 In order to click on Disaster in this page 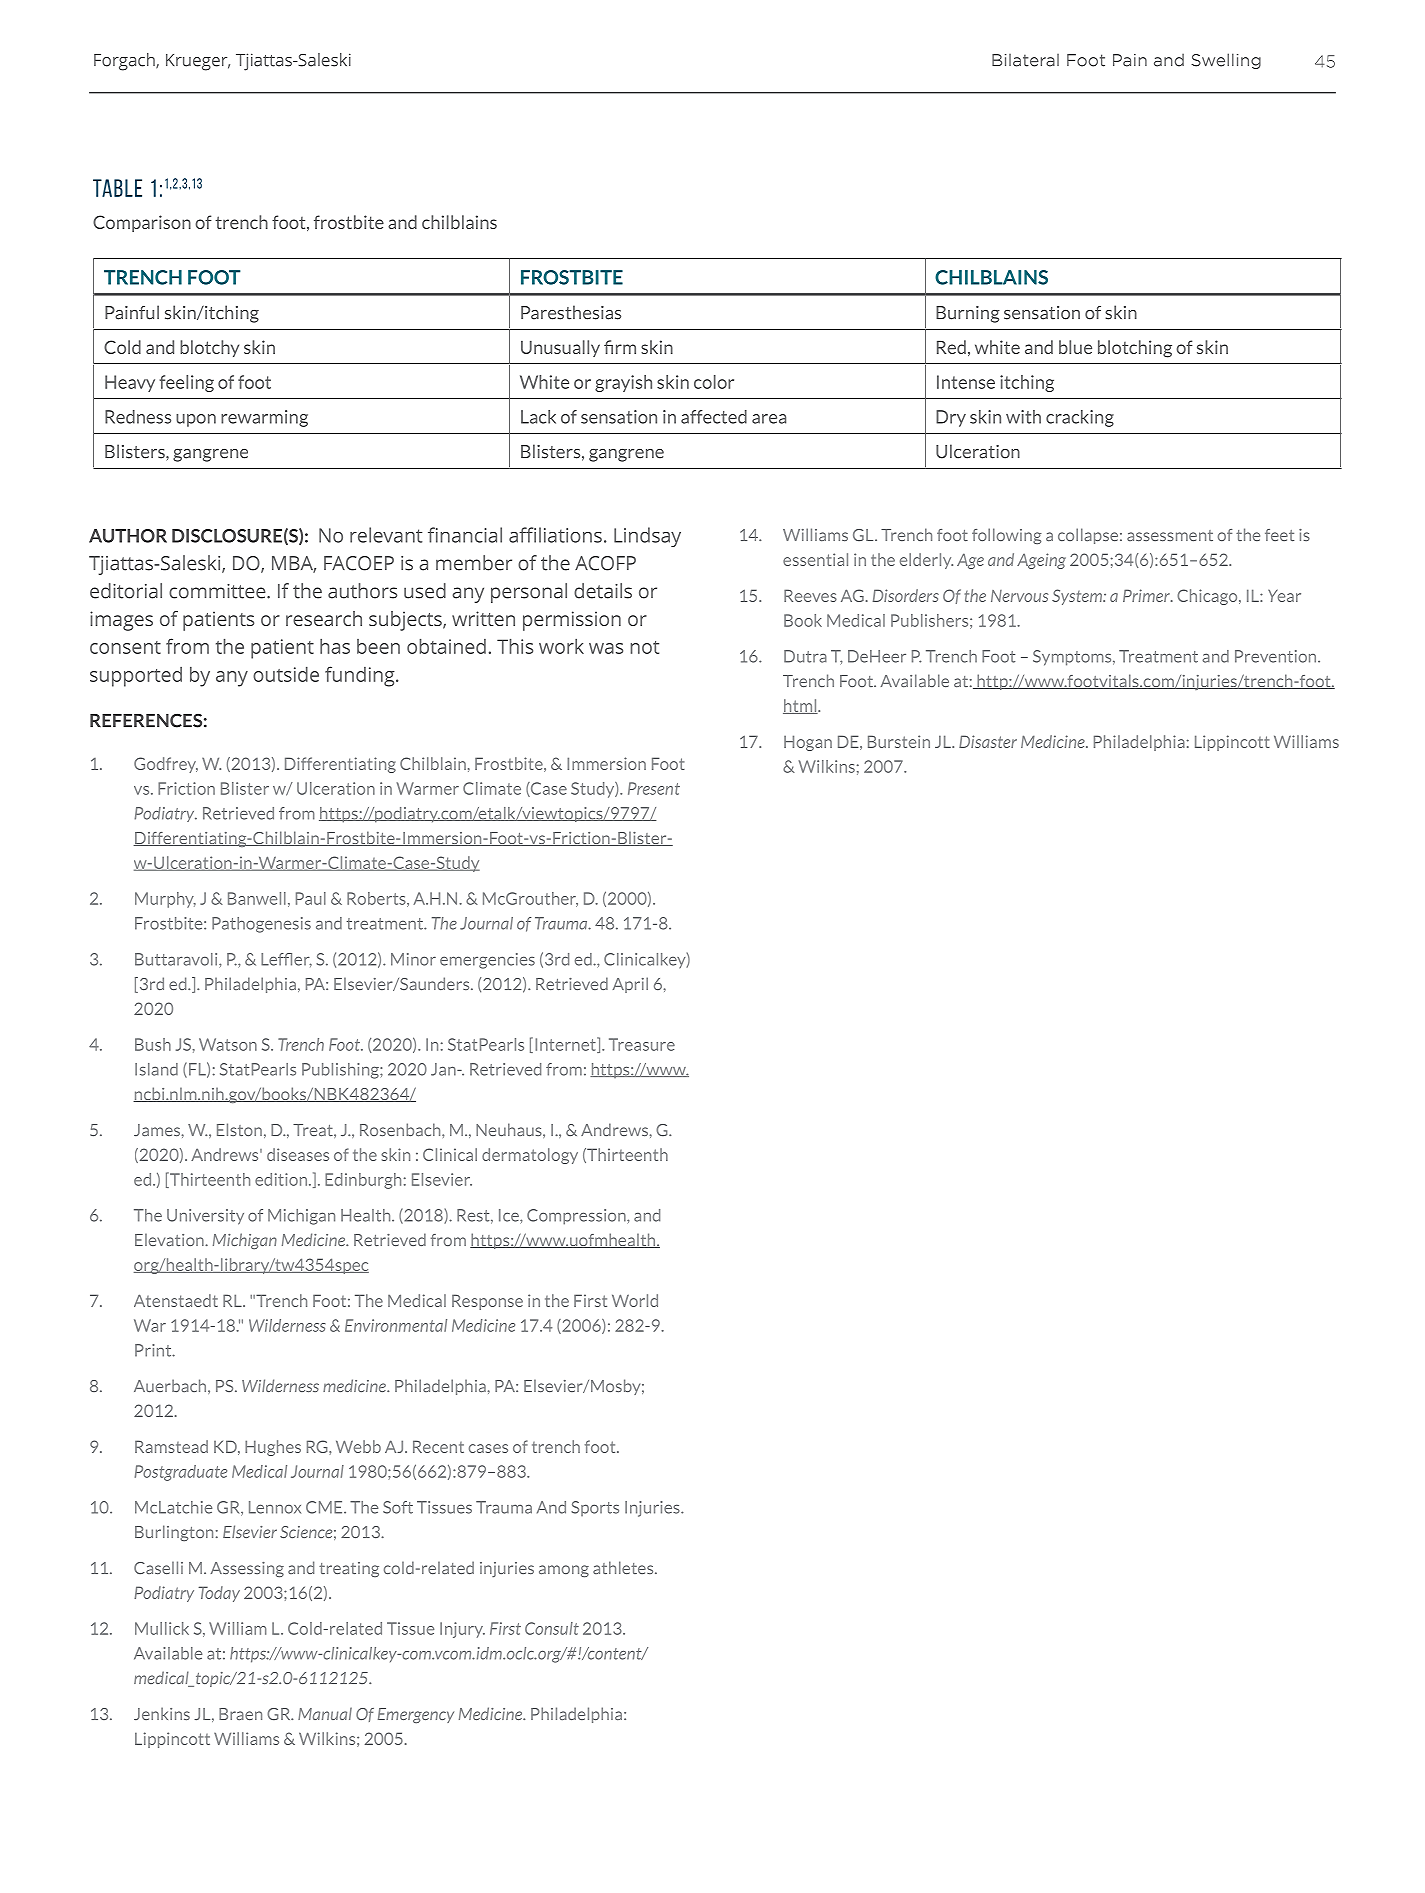, I will do `click(988, 741)`.
